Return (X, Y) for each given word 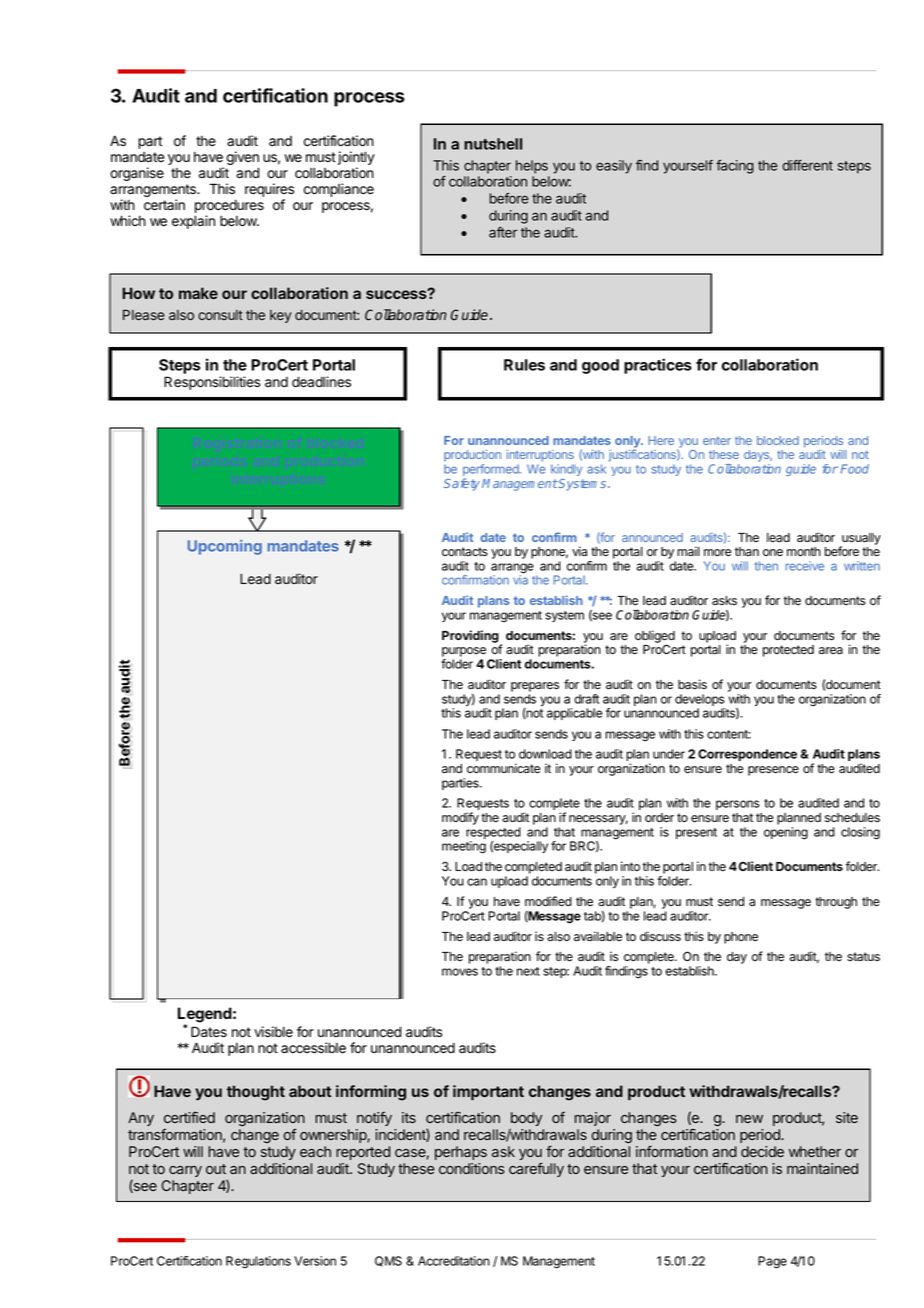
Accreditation (454, 1261)
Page (772, 1262)
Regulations (258, 1262)
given (243, 159)
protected (788, 651)
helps (532, 167)
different (807, 165)
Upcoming (225, 547)
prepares (535, 687)
